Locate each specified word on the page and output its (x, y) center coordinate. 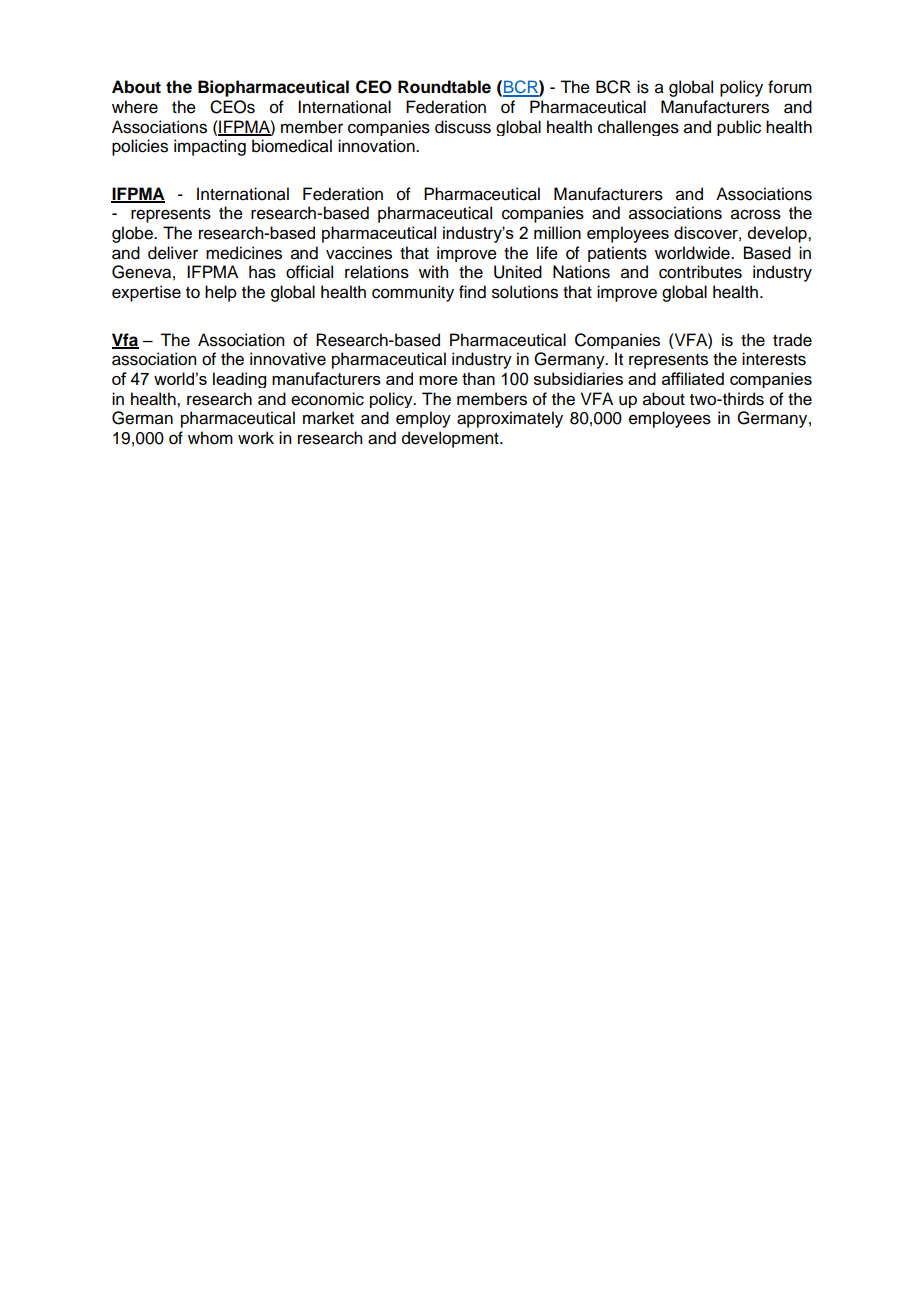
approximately (510, 419)
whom (210, 438)
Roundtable (444, 87)
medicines (244, 253)
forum (790, 87)
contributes (700, 272)
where (135, 107)
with (433, 271)
